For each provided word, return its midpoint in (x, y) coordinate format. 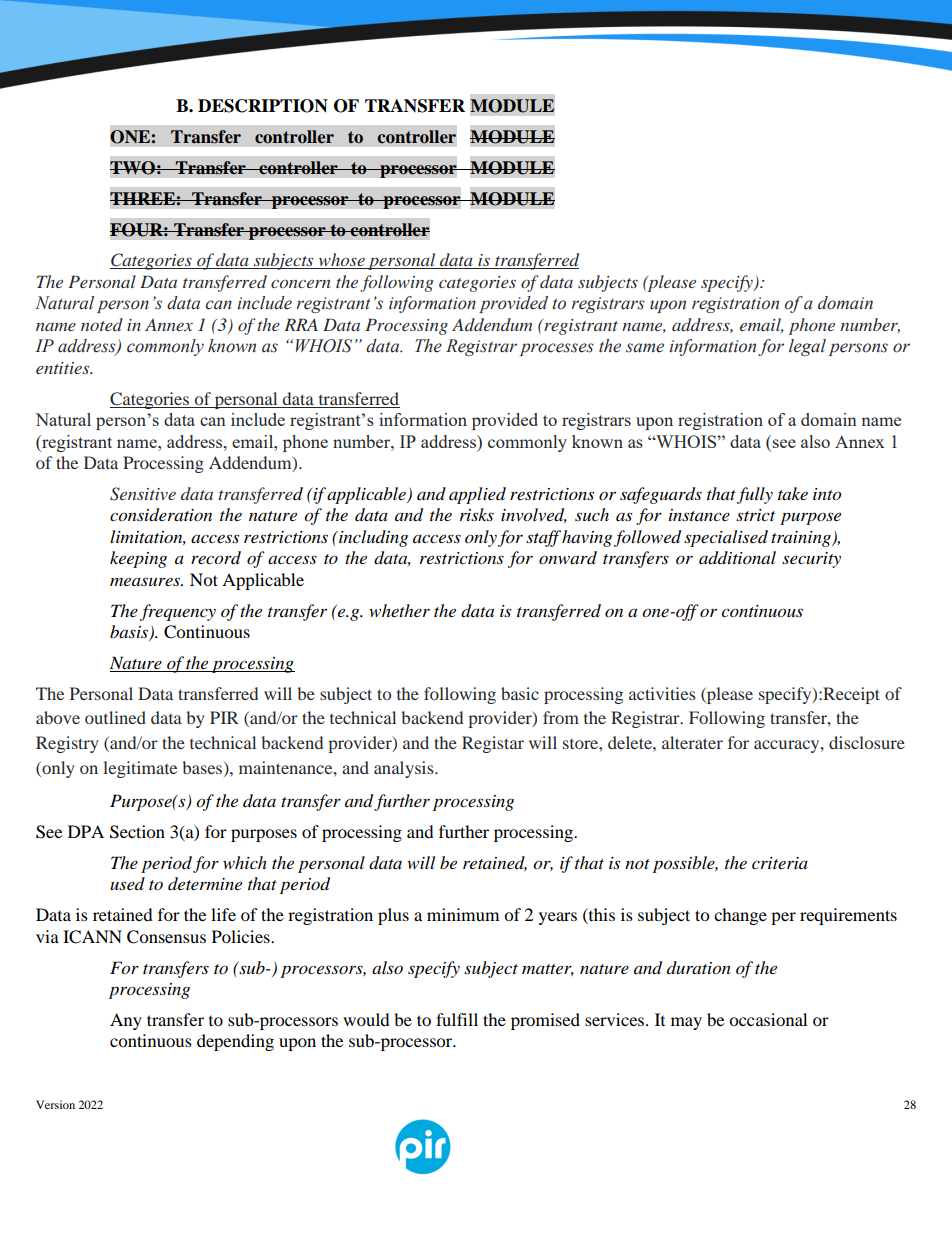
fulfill (457, 1019)
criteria (780, 863)
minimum (463, 914)
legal (807, 347)
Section (137, 832)
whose (341, 261)
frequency (178, 612)
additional (737, 558)
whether (399, 610)
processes (557, 349)
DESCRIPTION (263, 106)
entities (64, 368)
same (645, 348)
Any (126, 1021)
